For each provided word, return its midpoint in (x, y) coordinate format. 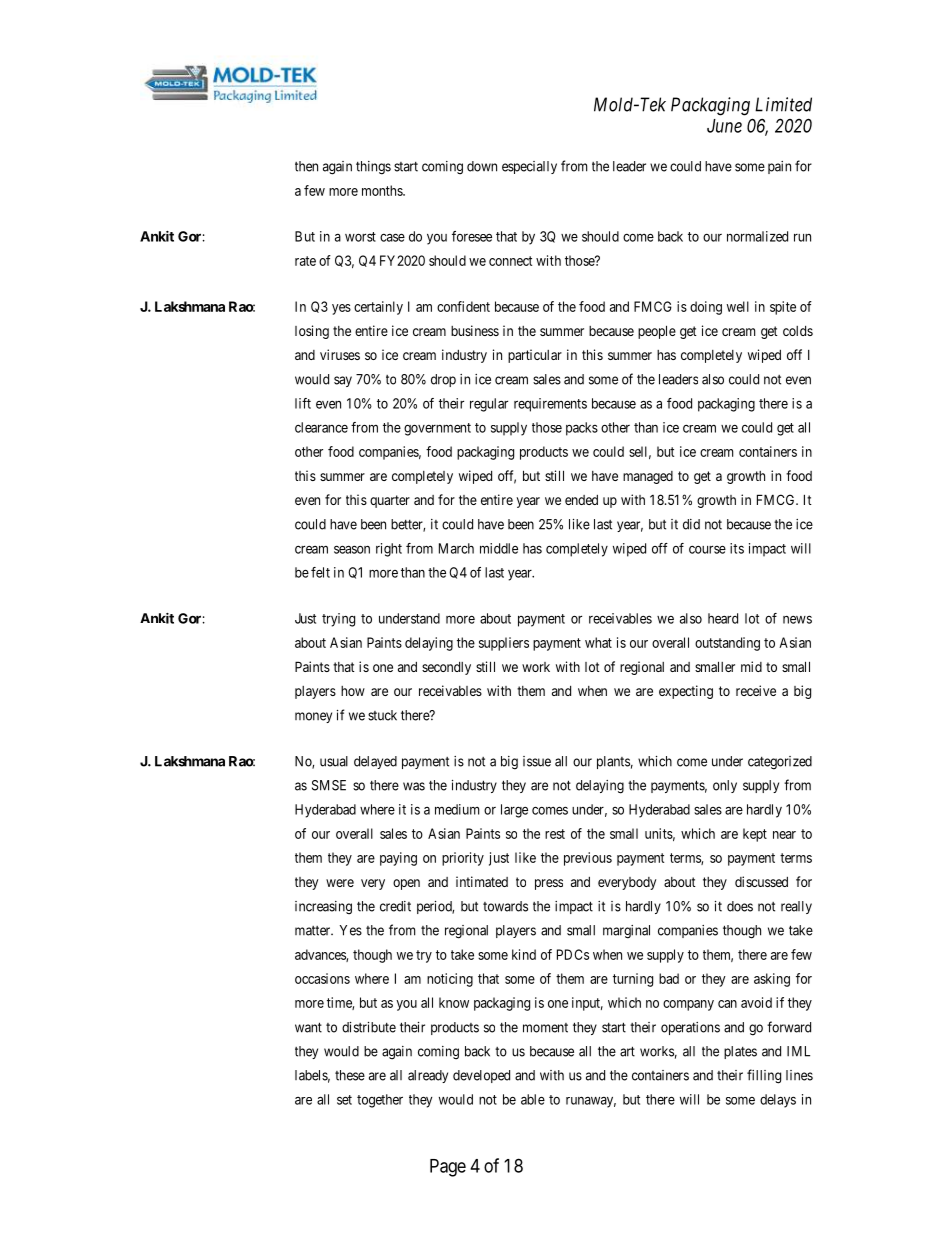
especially (529, 167)
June (724, 126)
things (373, 168)
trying (338, 620)
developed (481, 1076)
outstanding (727, 644)
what (598, 642)
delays (778, 1101)
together (380, 1101)
